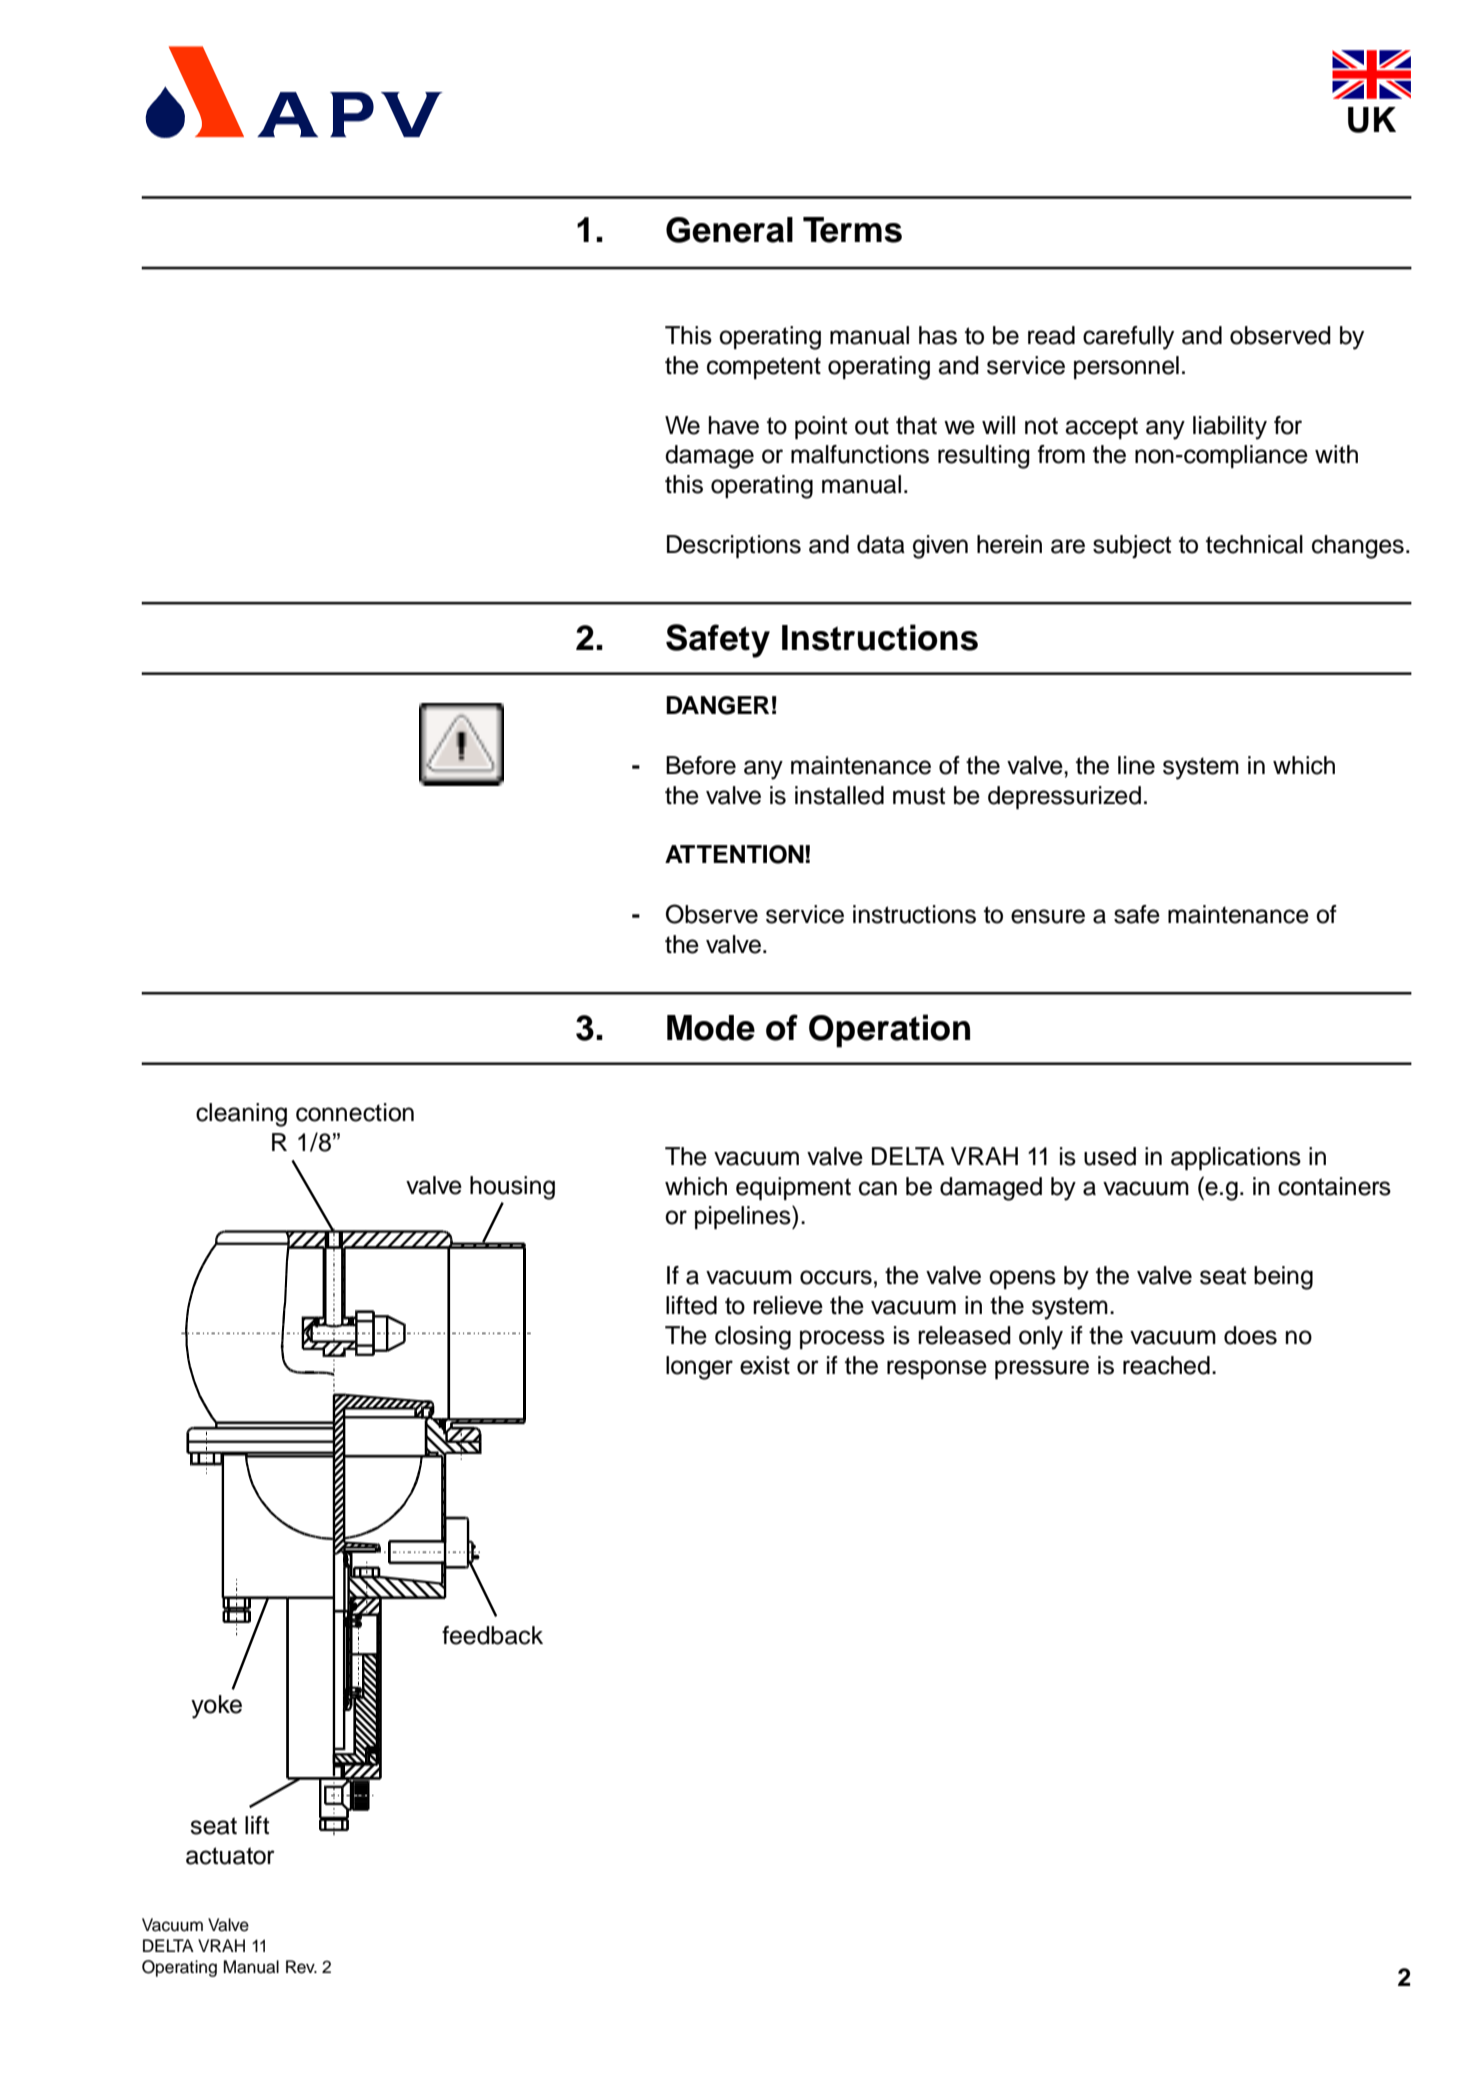 The image size is (1483, 2095). Describe the element at coordinates (852, 230) in the page. I see `Terms` at that location.
